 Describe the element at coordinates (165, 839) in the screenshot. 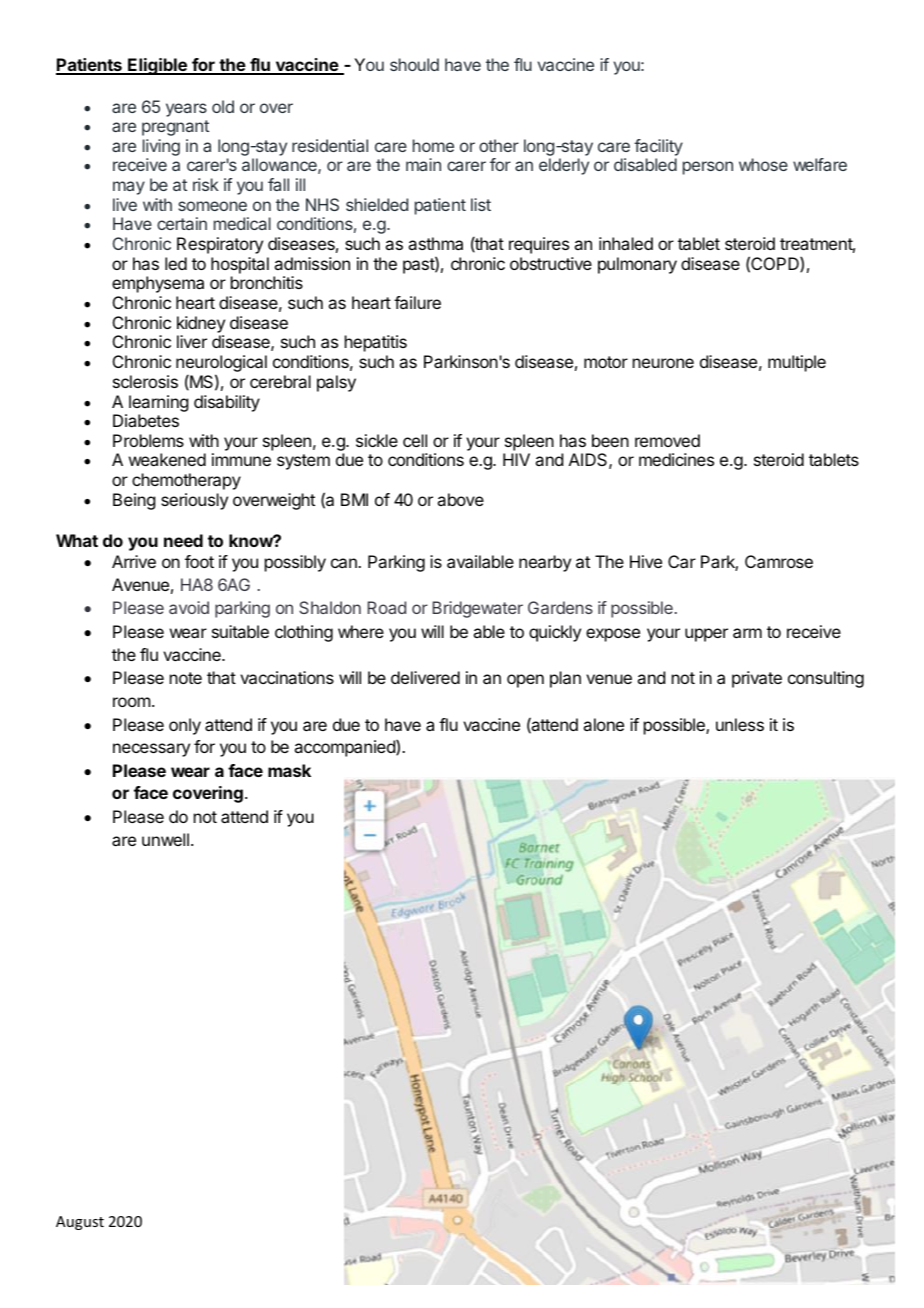

I see `unwell` at that location.
